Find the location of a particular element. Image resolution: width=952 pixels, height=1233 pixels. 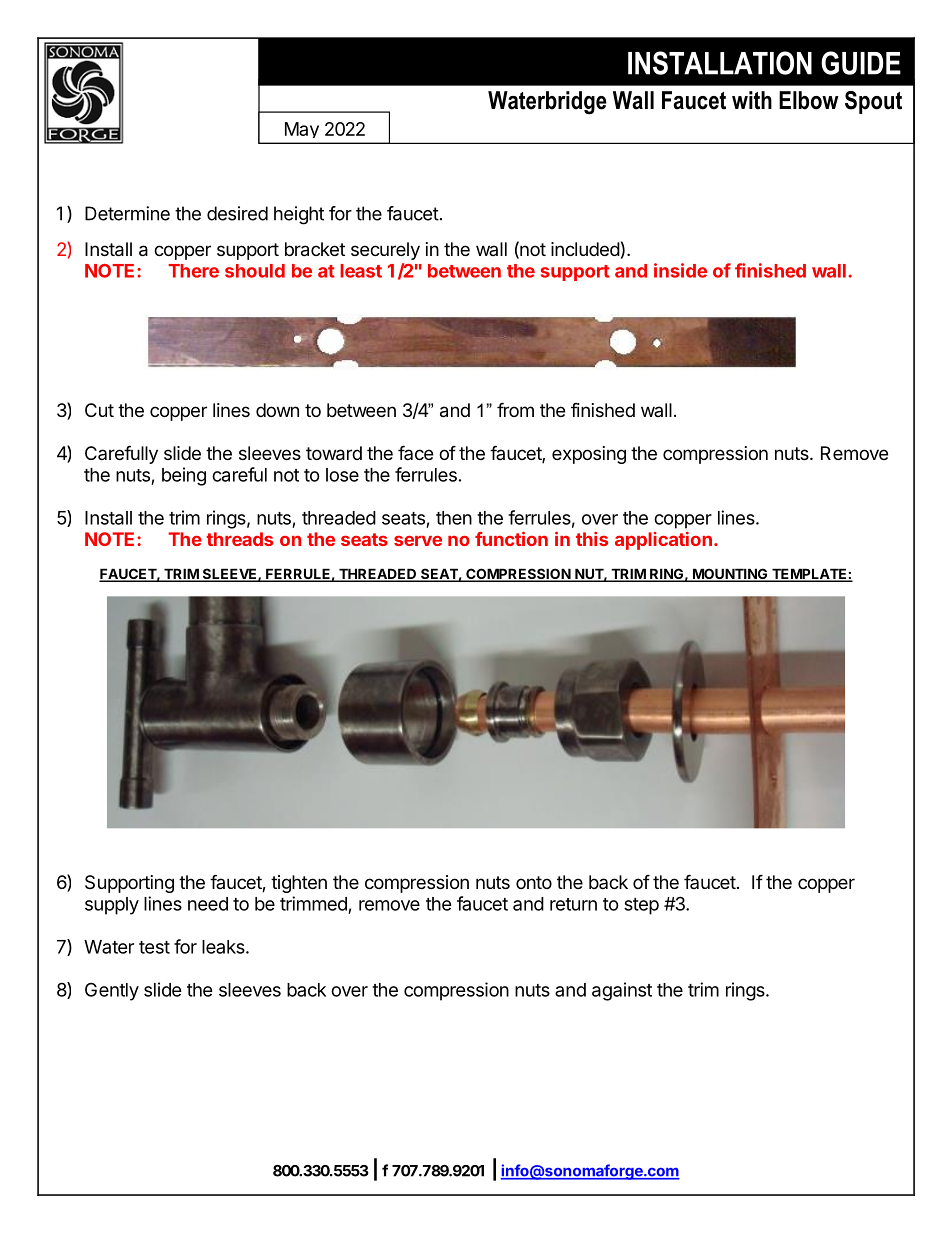

being is located at coordinates (184, 476).
